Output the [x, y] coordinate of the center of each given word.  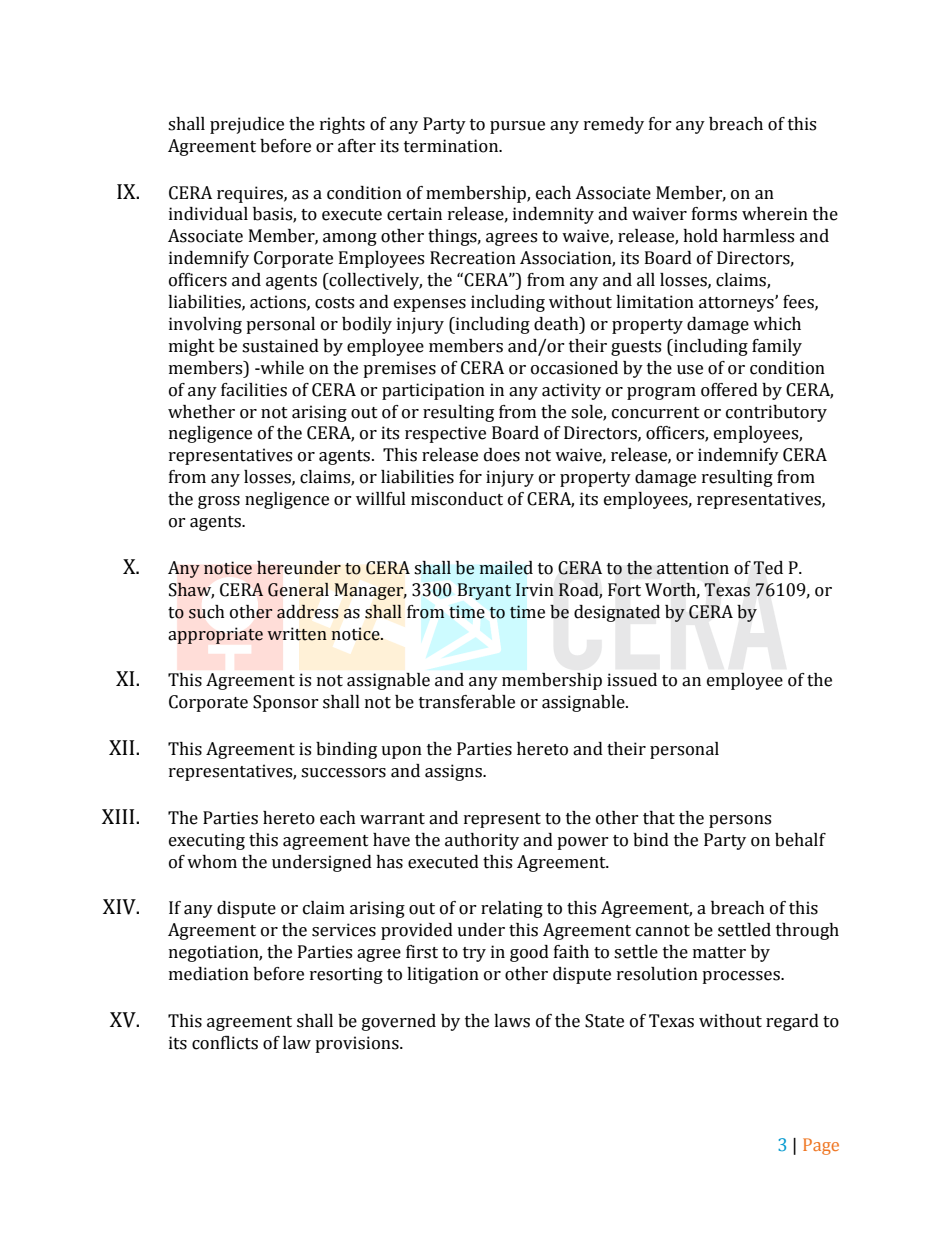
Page [821, 1146]
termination [452, 146]
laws [512, 1021]
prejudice [247, 125]
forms [714, 214]
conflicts [225, 1043]
